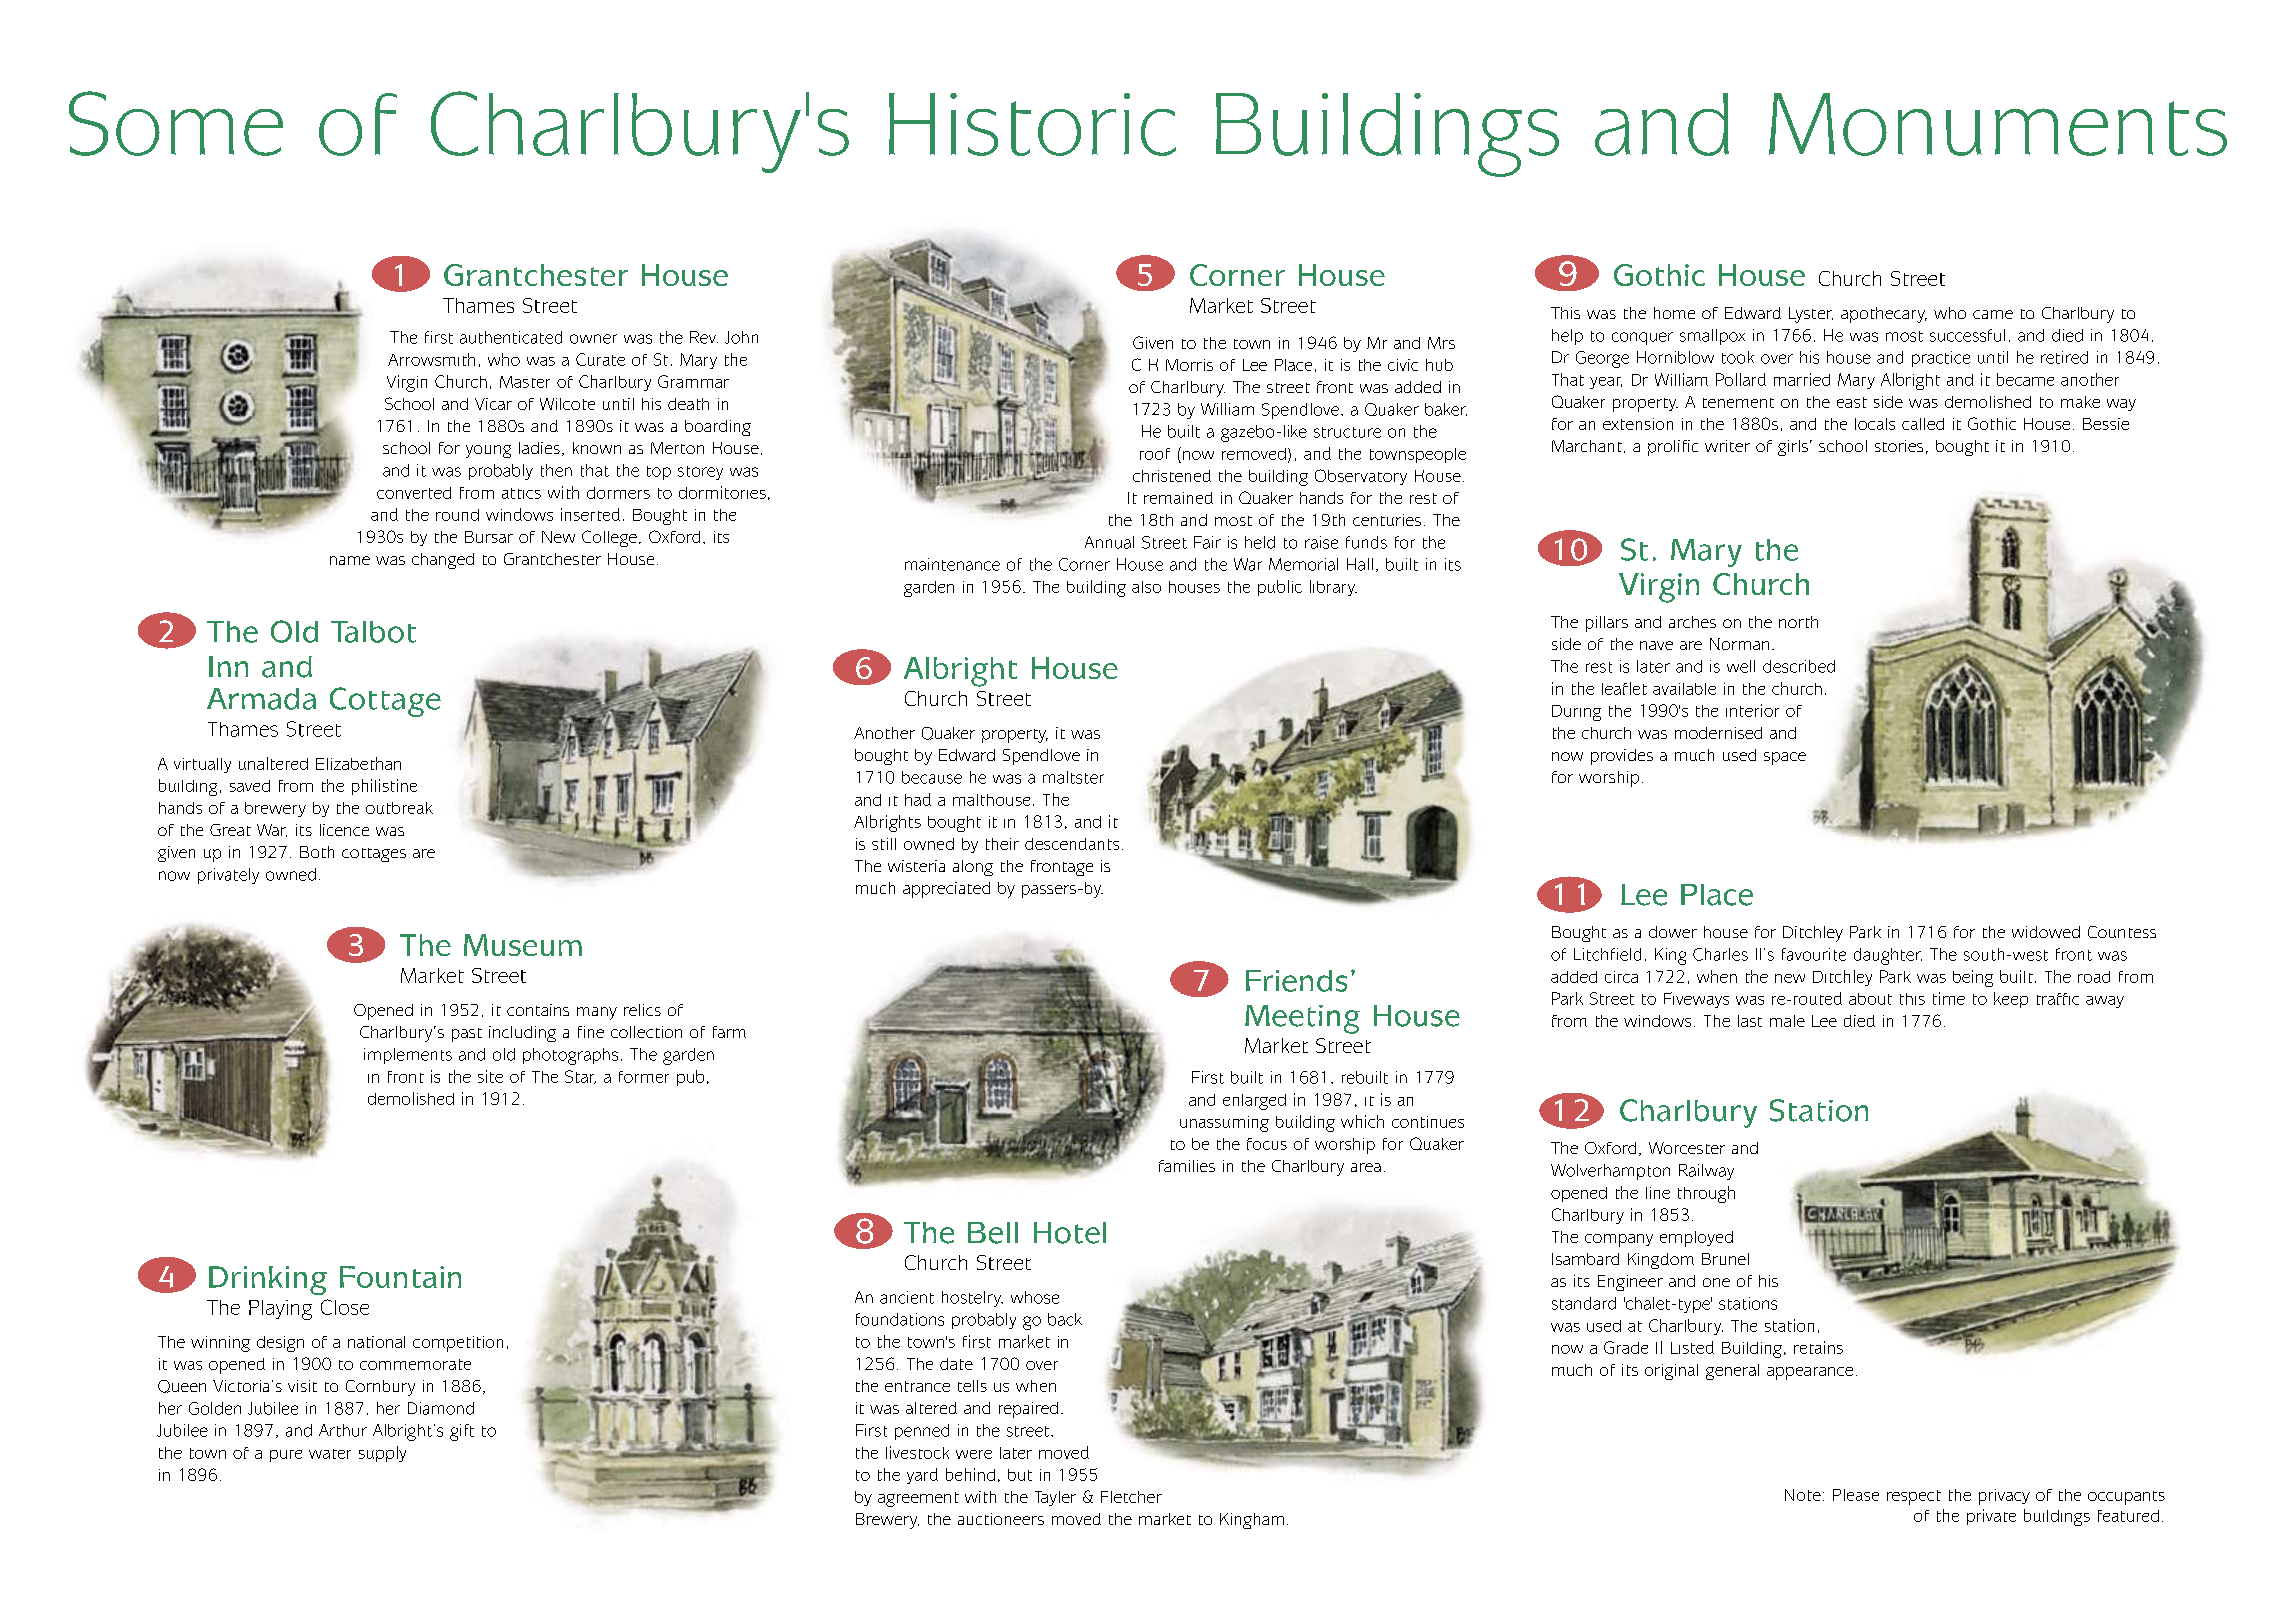  What do you see at coordinates (408, 1056) in the page?
I see `implements` at bounding box center [408, 1056].
